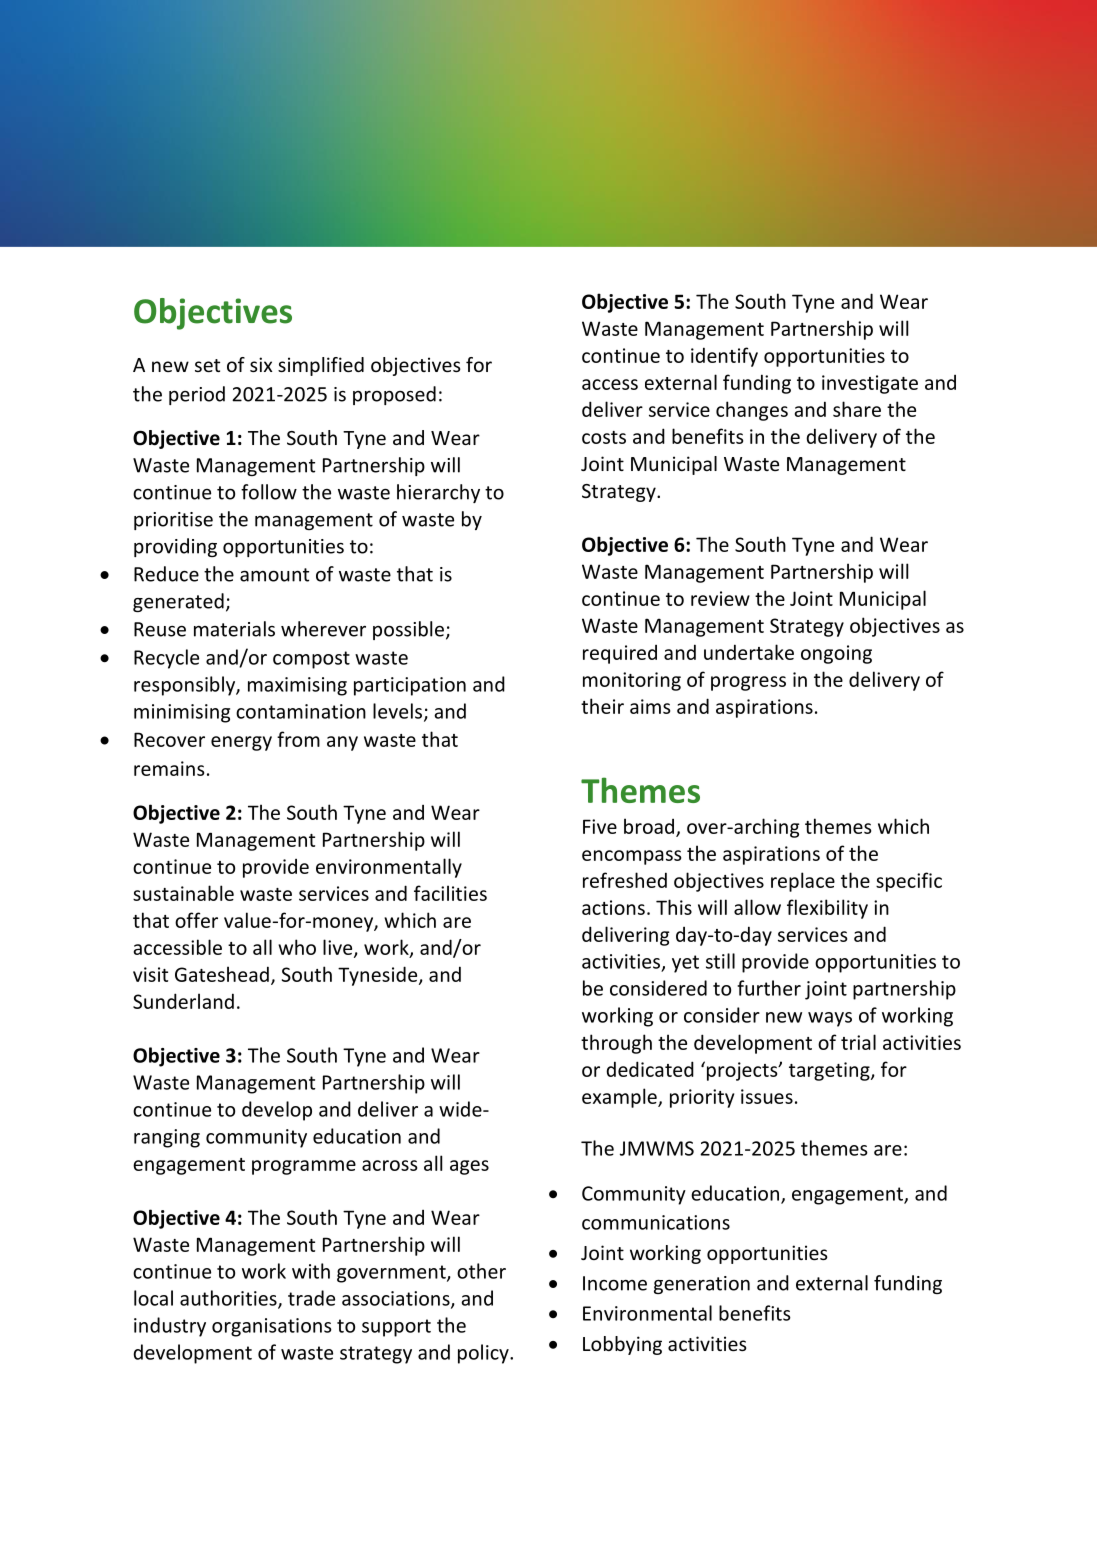 Image resolution: width=1097 pixels, height=1551 pixels. Describe the element at coordinates (602, 706) in the screenshot. I see `their` at that location.
